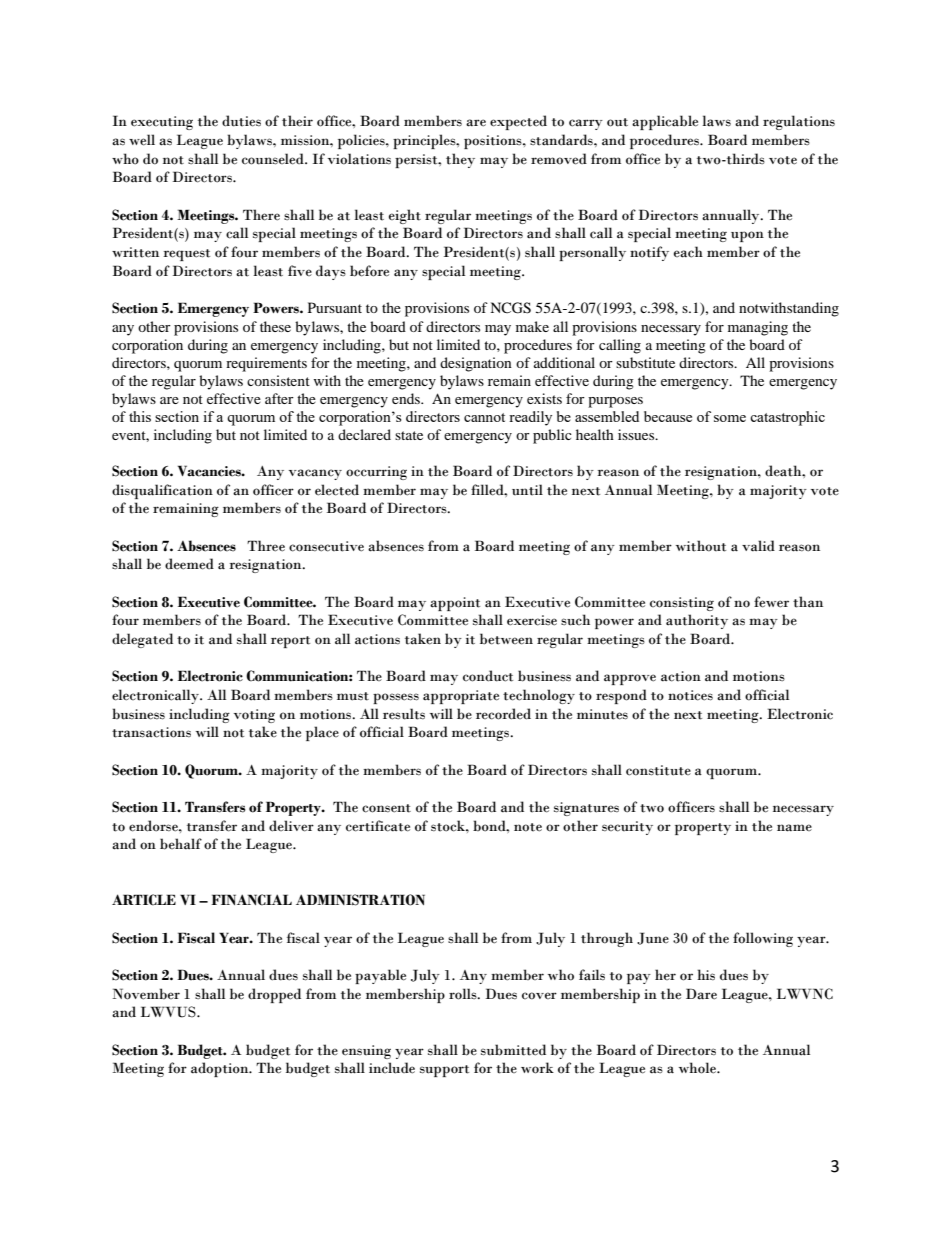  What do you see at coordinates (162, 491) in the screenshot?
I see `disqualification` at bounding box center [162, 491].
